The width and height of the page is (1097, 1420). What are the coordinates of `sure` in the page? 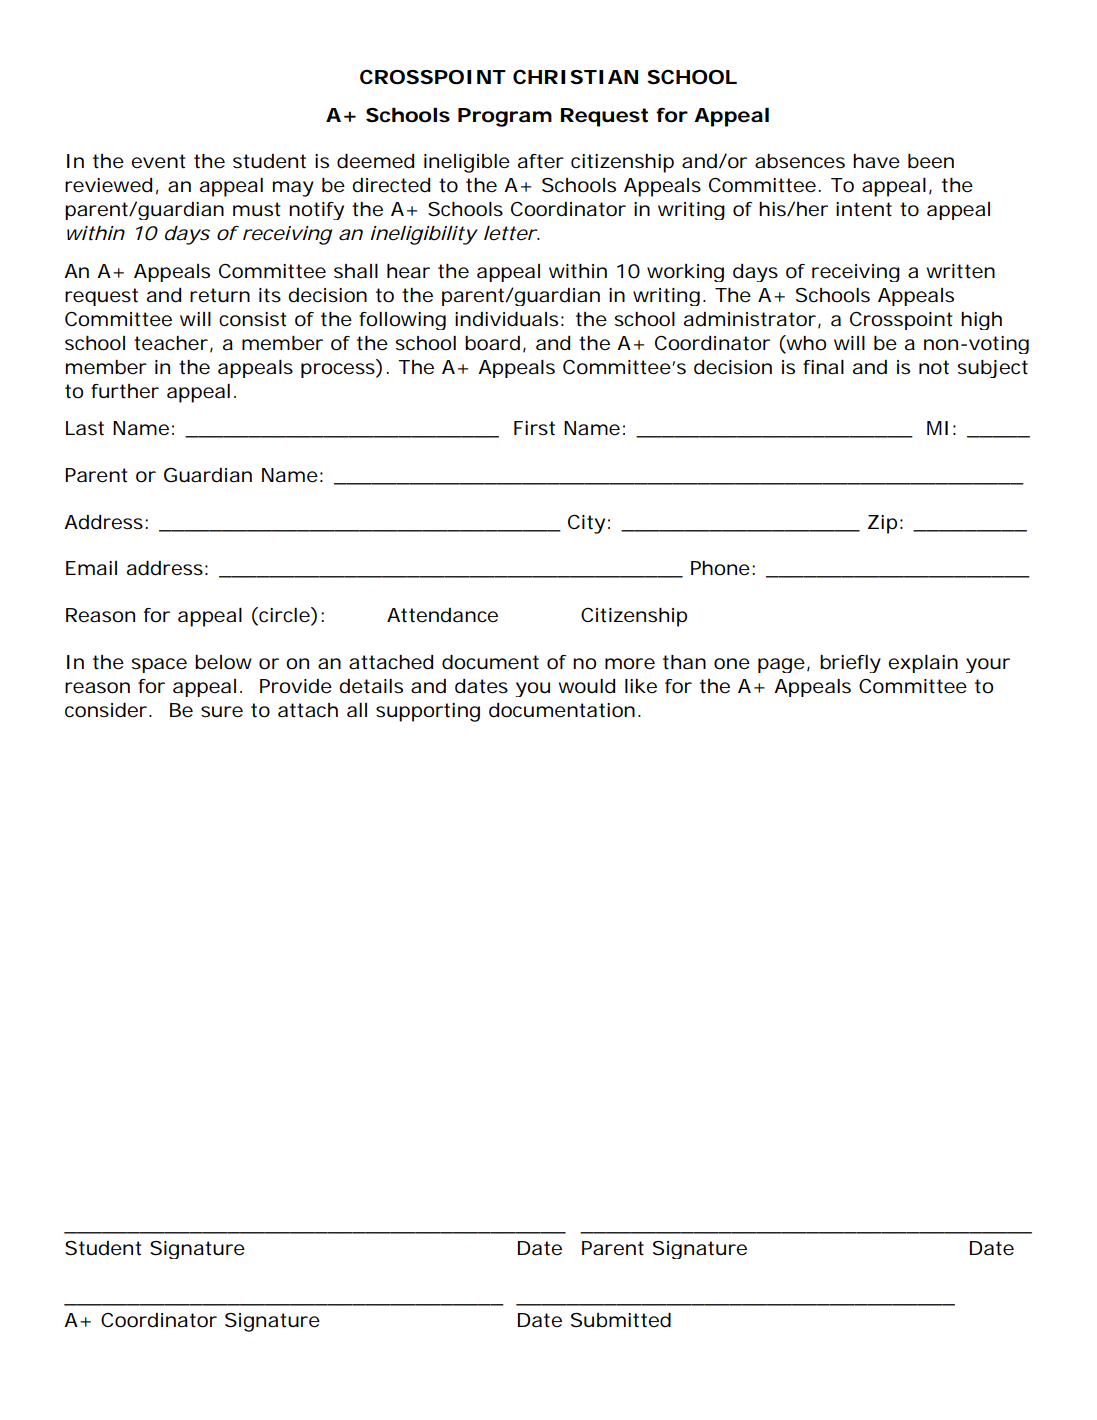 It's located at (222, 712).
